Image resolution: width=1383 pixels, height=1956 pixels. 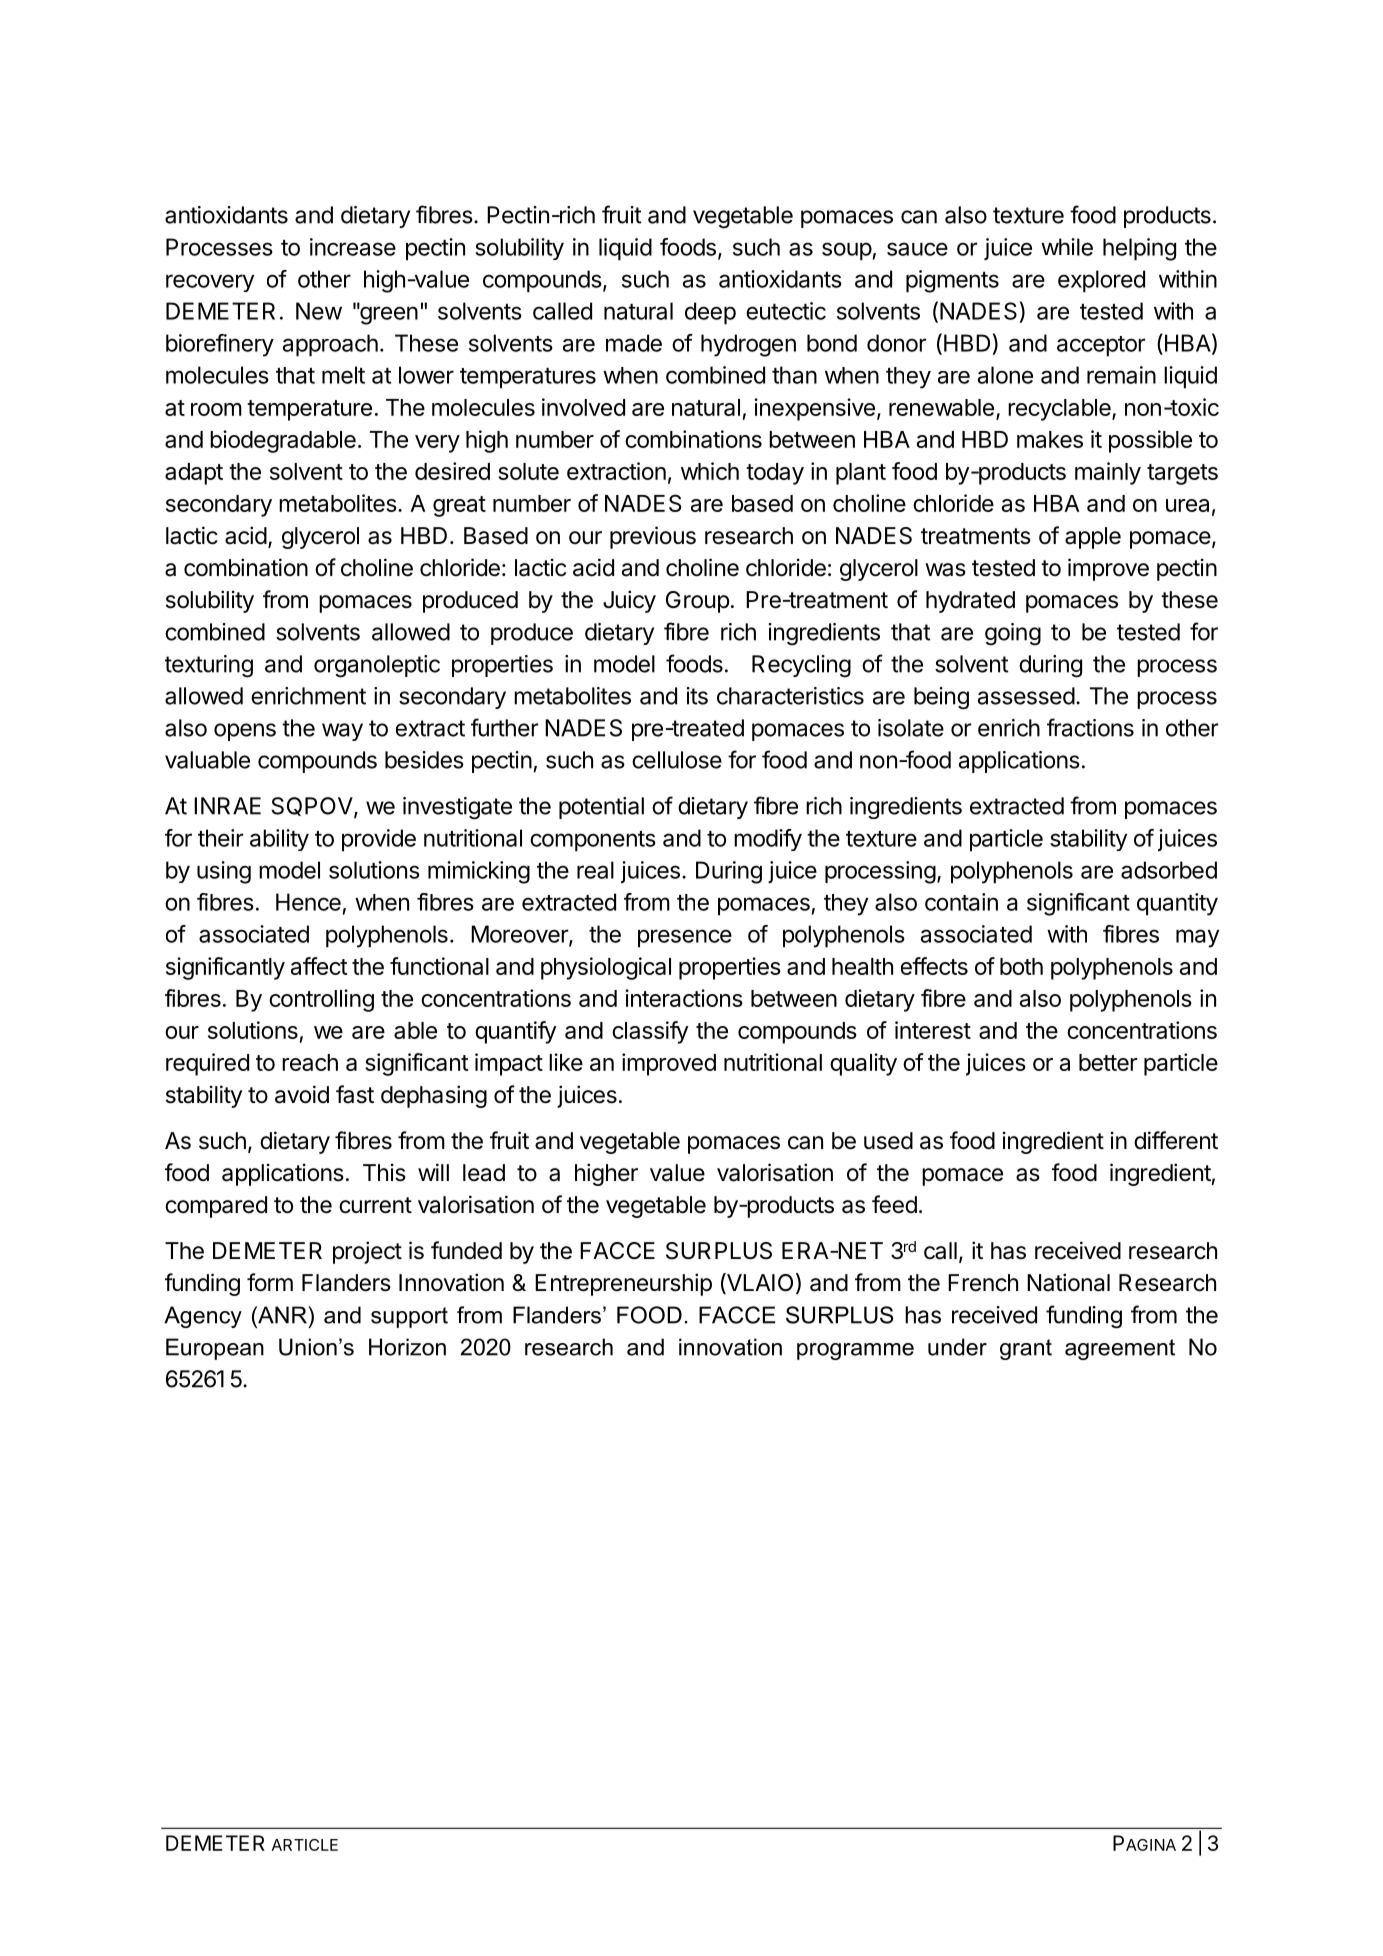 What do you see at coordinates (1068, 1282) in the screenshot?
I see `National` at bounding box center [1068, 1282].
